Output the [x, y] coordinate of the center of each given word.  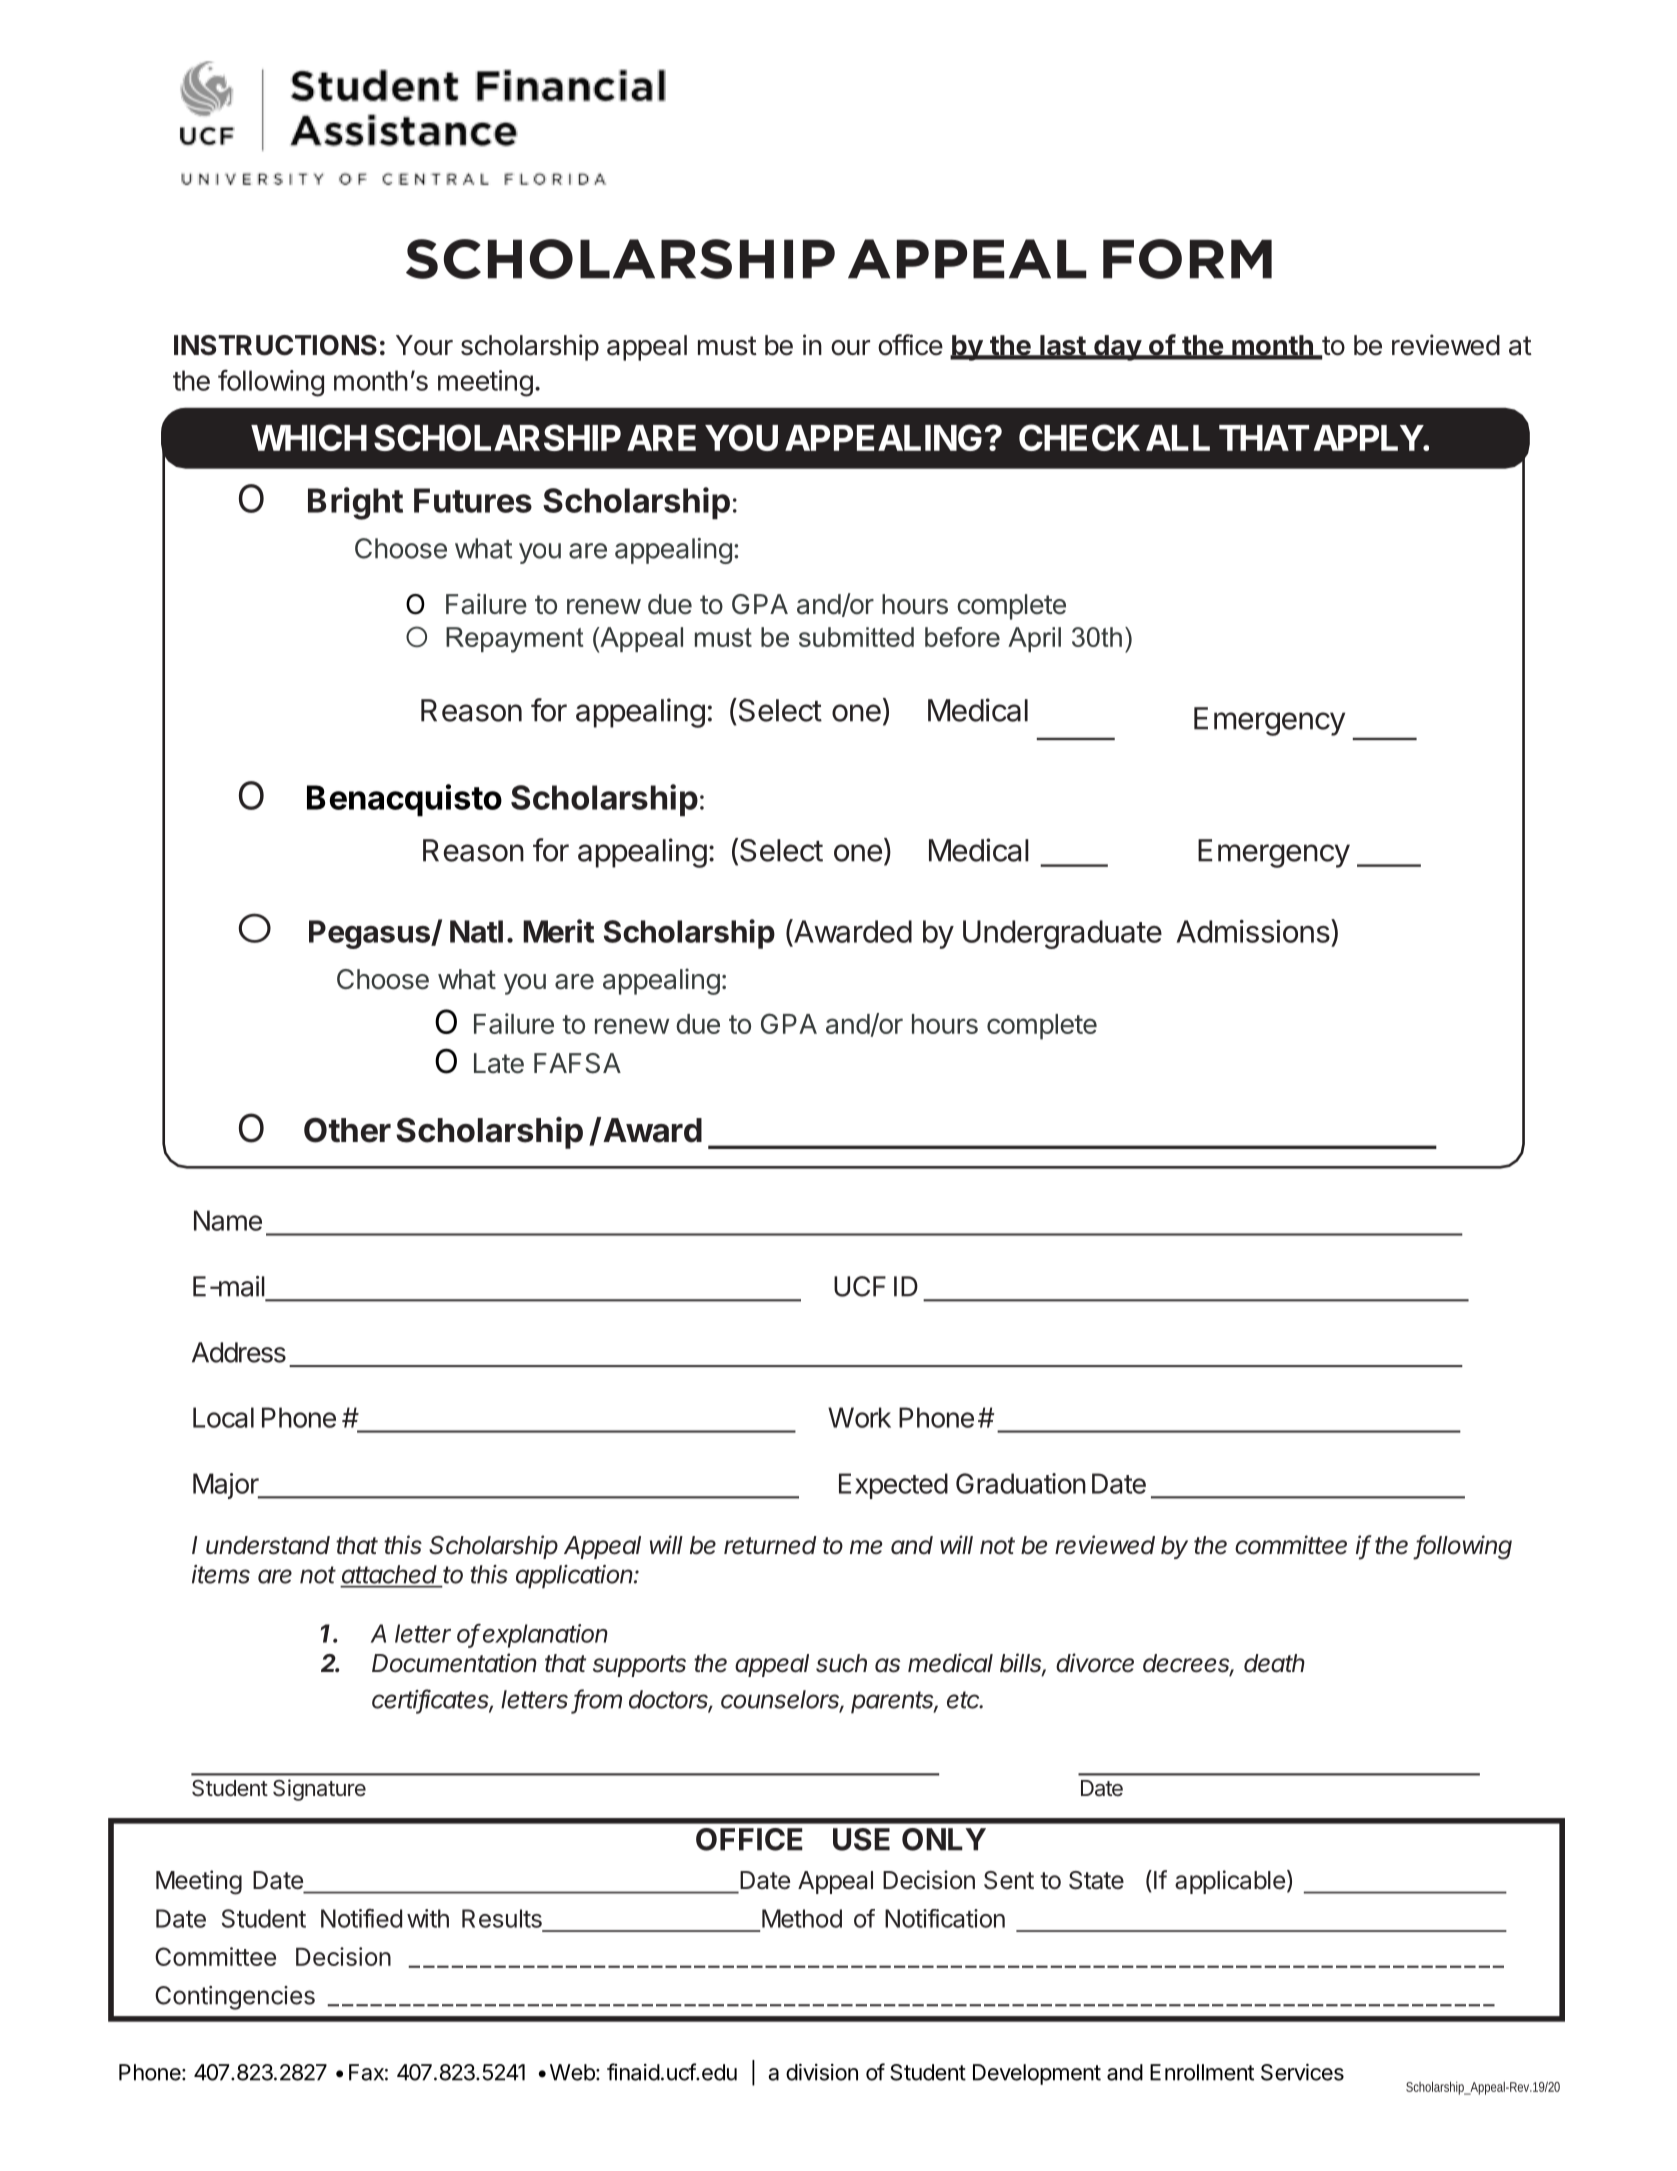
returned [770, 1545]
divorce [1095, 1663]
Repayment [515, 640]
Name [228, 1220]
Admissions [1253, 931]
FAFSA [577, 1063]
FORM [1187, 259]
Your [424, 345]
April [1034, 639]
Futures [473, 500]
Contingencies [235, 1998]
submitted [856, 637]
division [822, 2072]
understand [268, 1545]
